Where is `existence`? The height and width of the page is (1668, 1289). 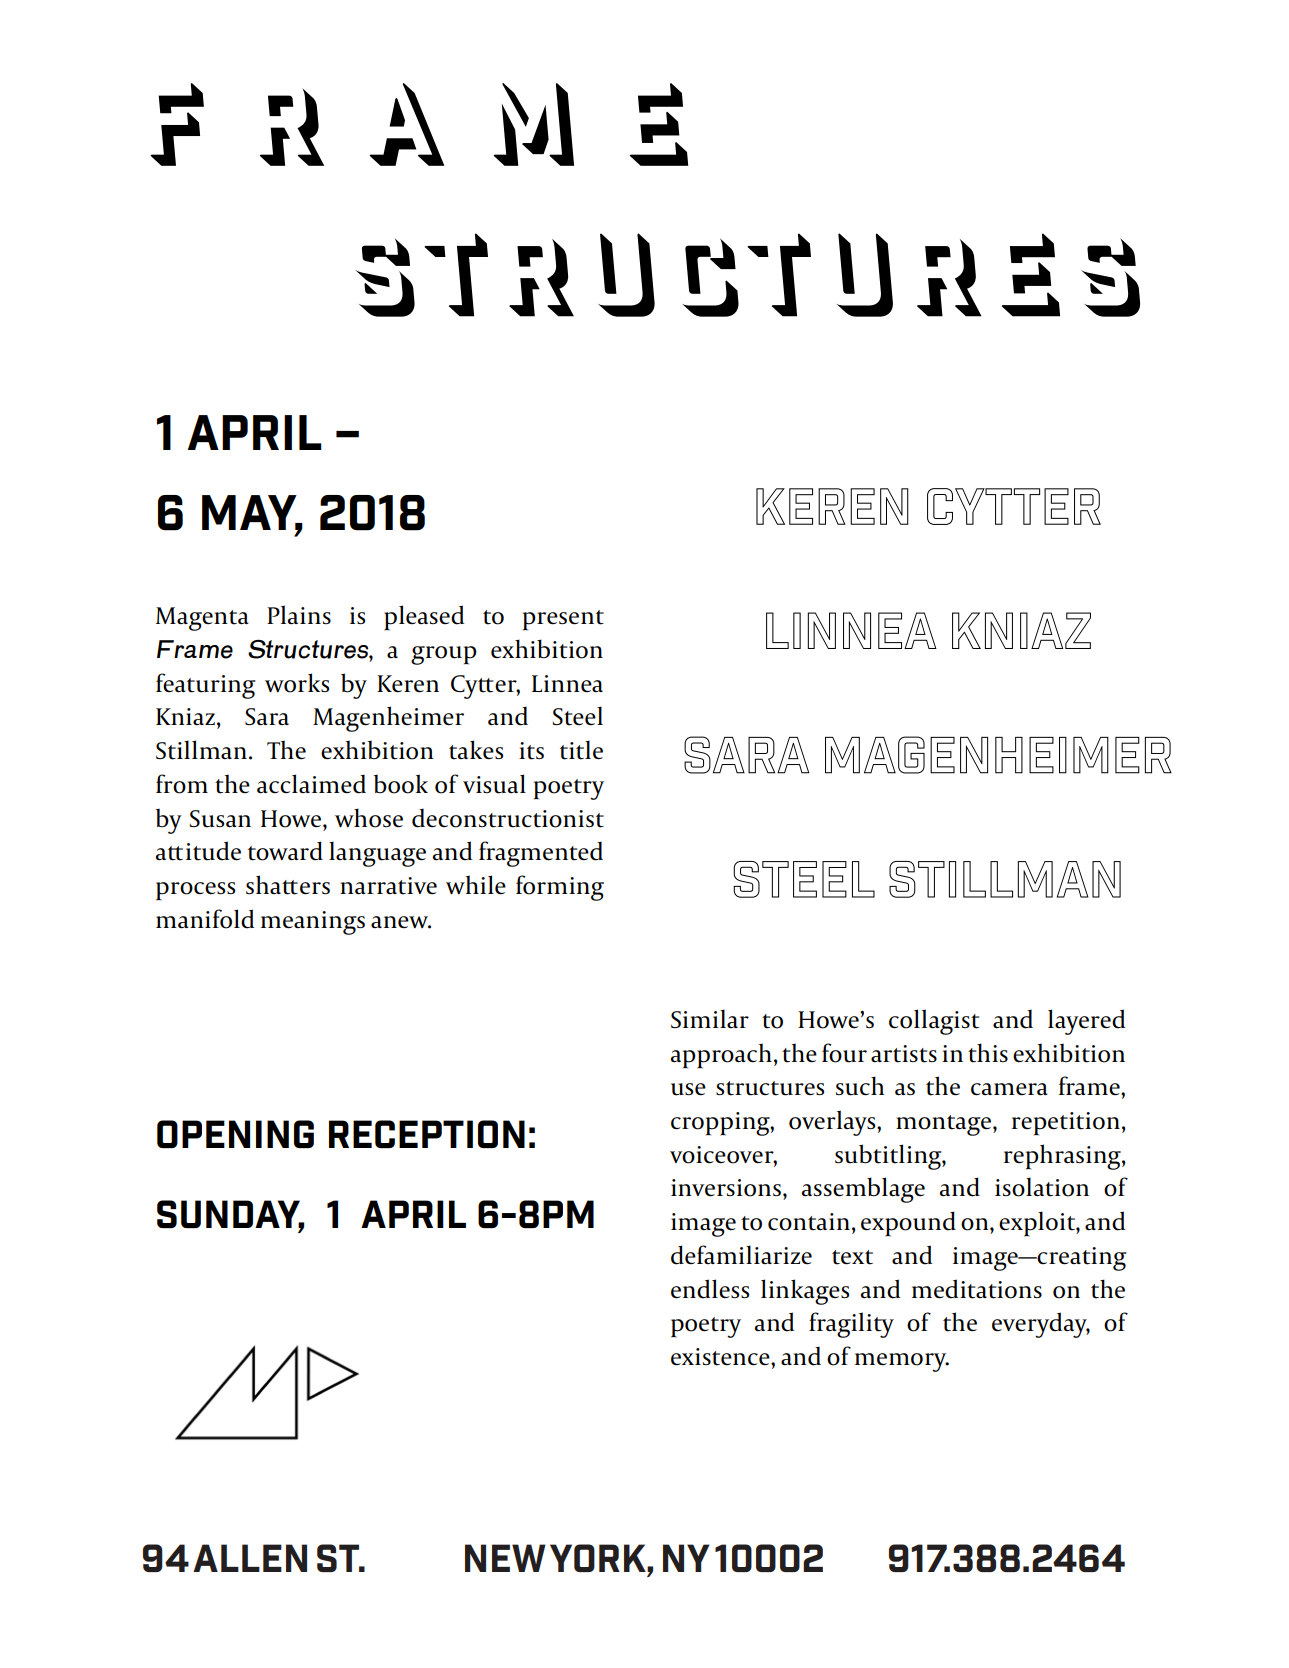 existence is located at coordinates (721, 1357).
